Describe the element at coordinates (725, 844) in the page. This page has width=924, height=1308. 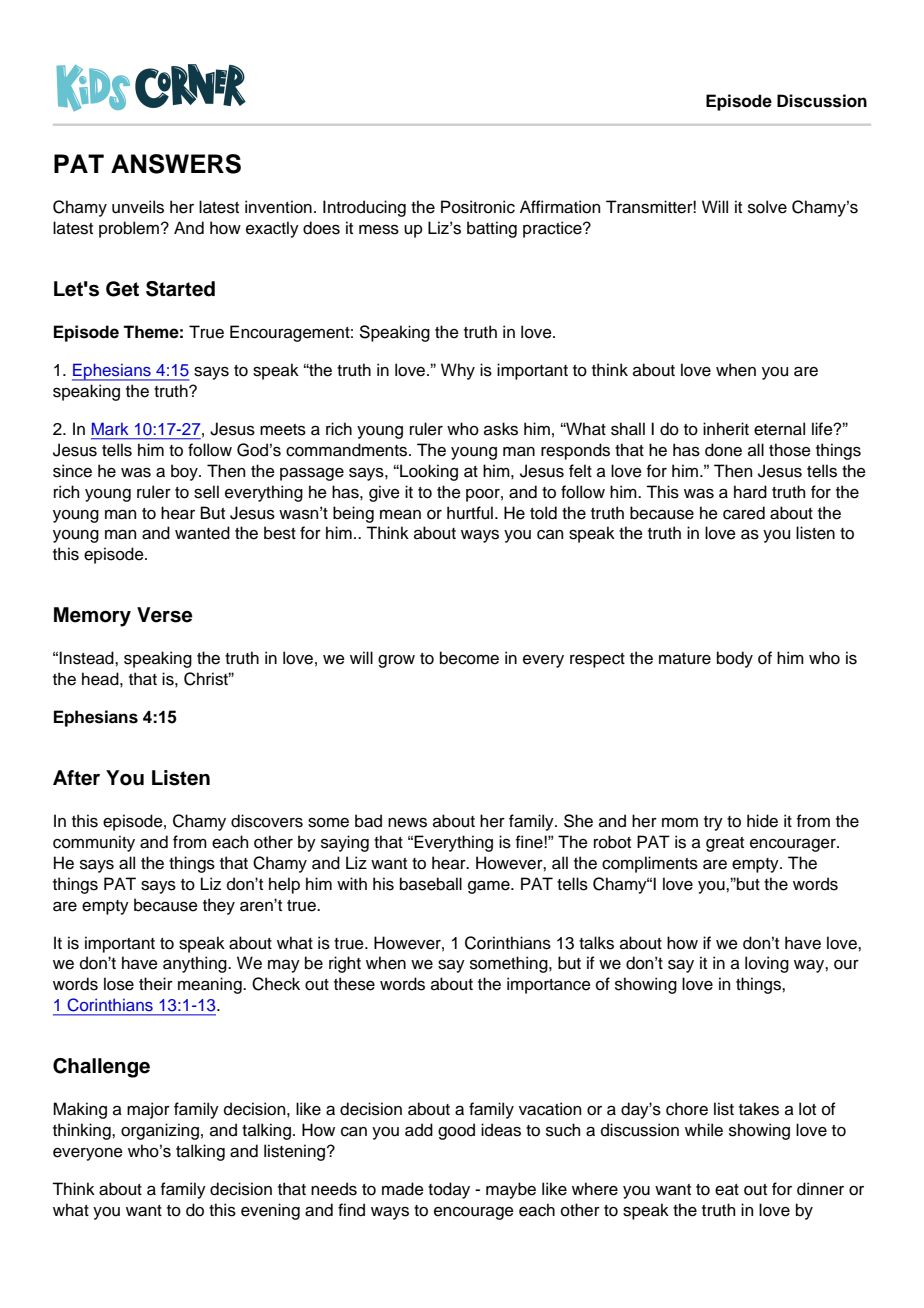
I see `great` at that location.
